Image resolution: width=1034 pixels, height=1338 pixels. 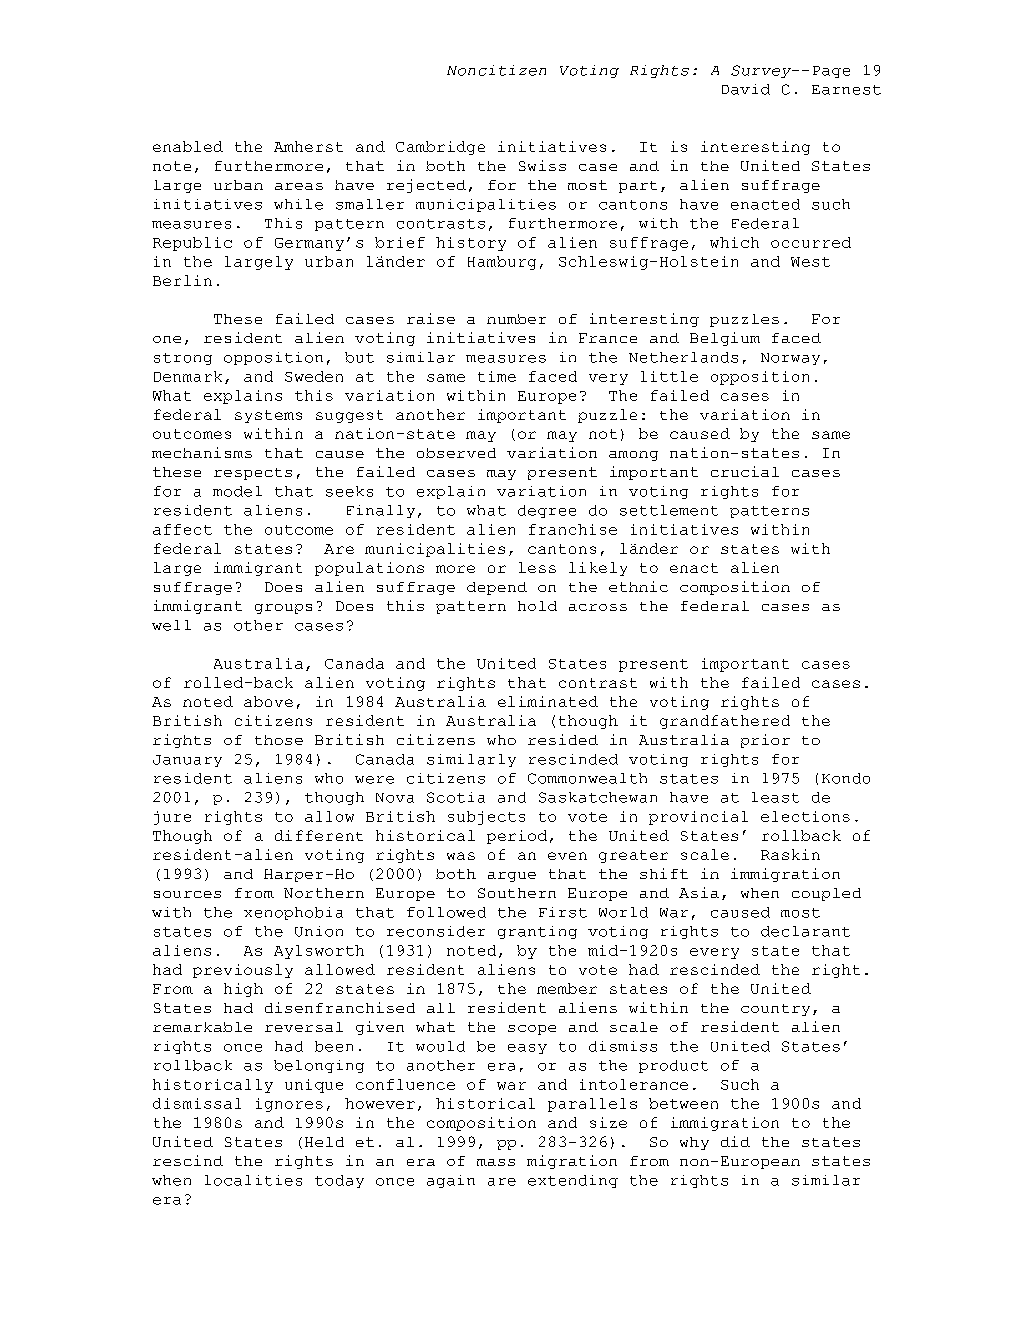 What do you see at coordinates (746, 89) in the screenshot?
I see `David` at bounding box center [746, 89].
